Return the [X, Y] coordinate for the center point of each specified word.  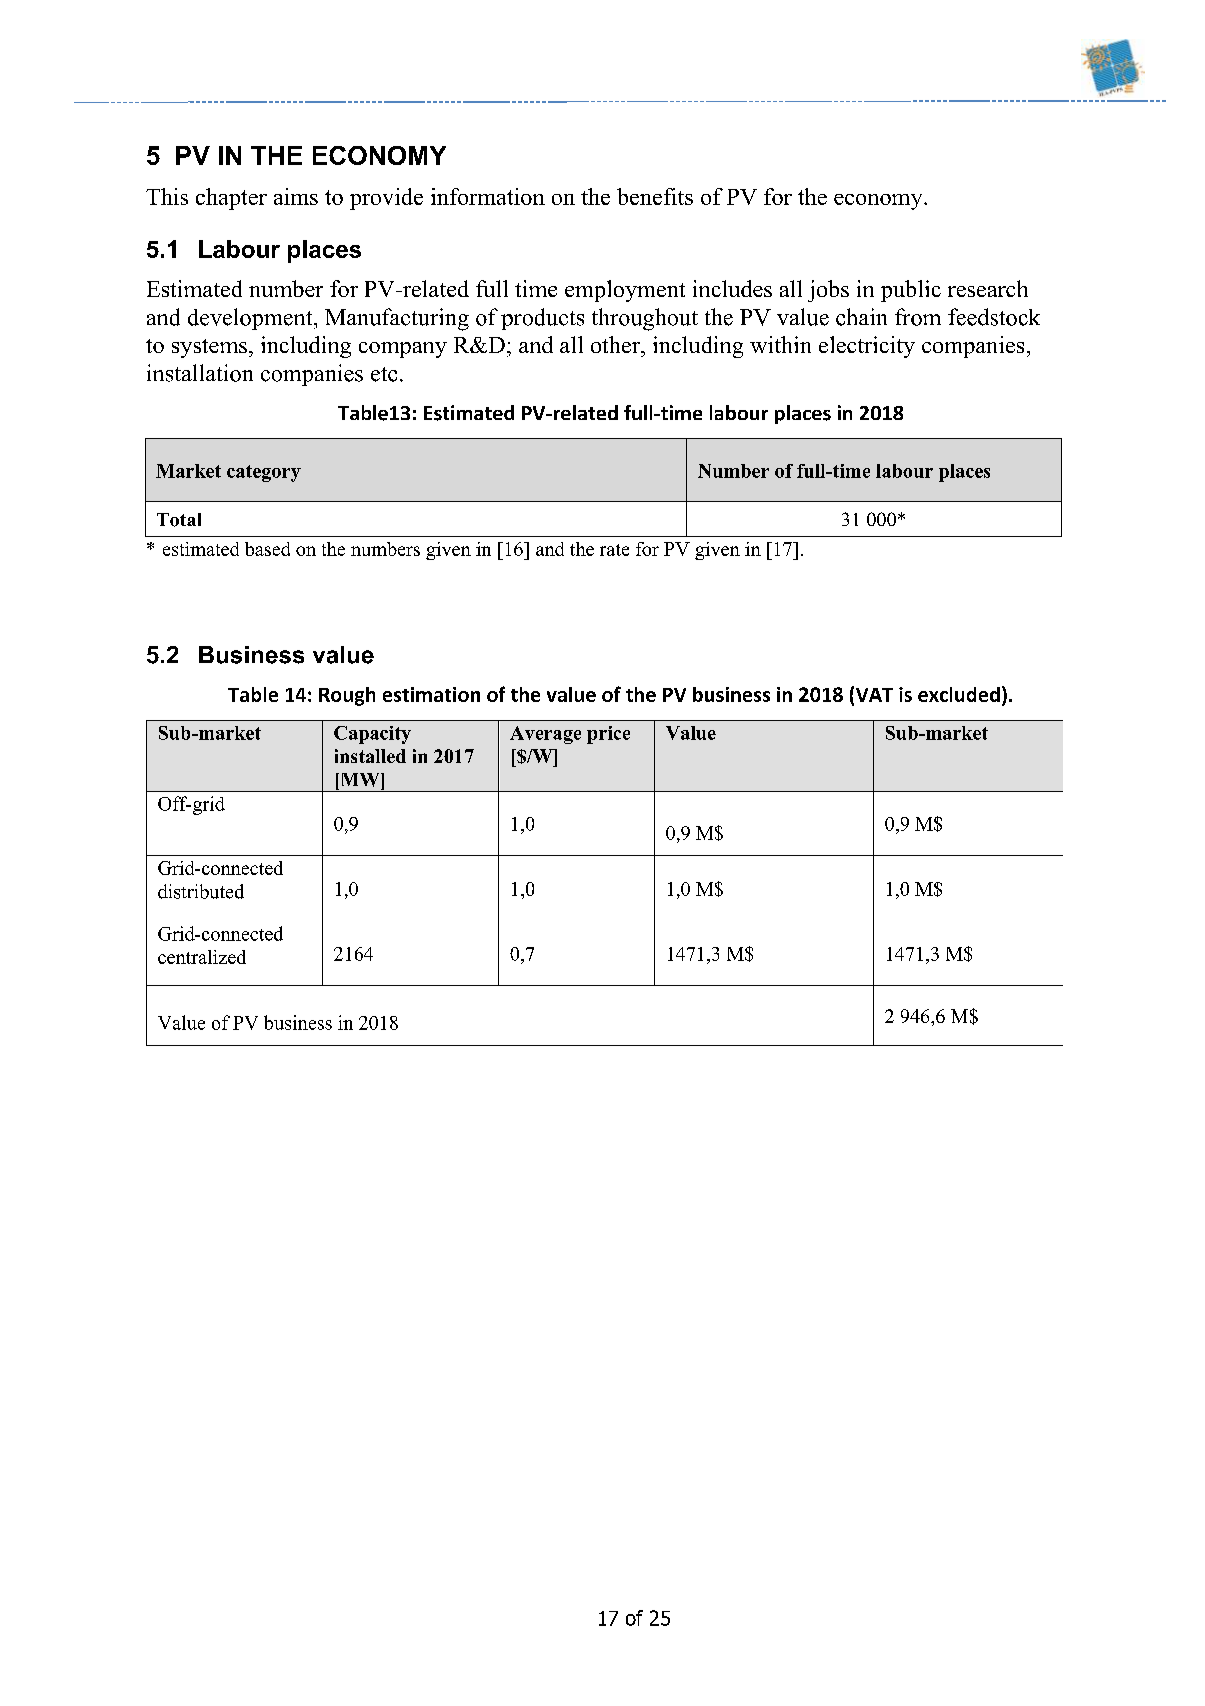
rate [614, 550]
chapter [231, 199]
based [267, 549]
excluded [959, 694]
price [608, 735]
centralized [202, 957]
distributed [201, 891]
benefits [655, 196]
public [911, 291]
